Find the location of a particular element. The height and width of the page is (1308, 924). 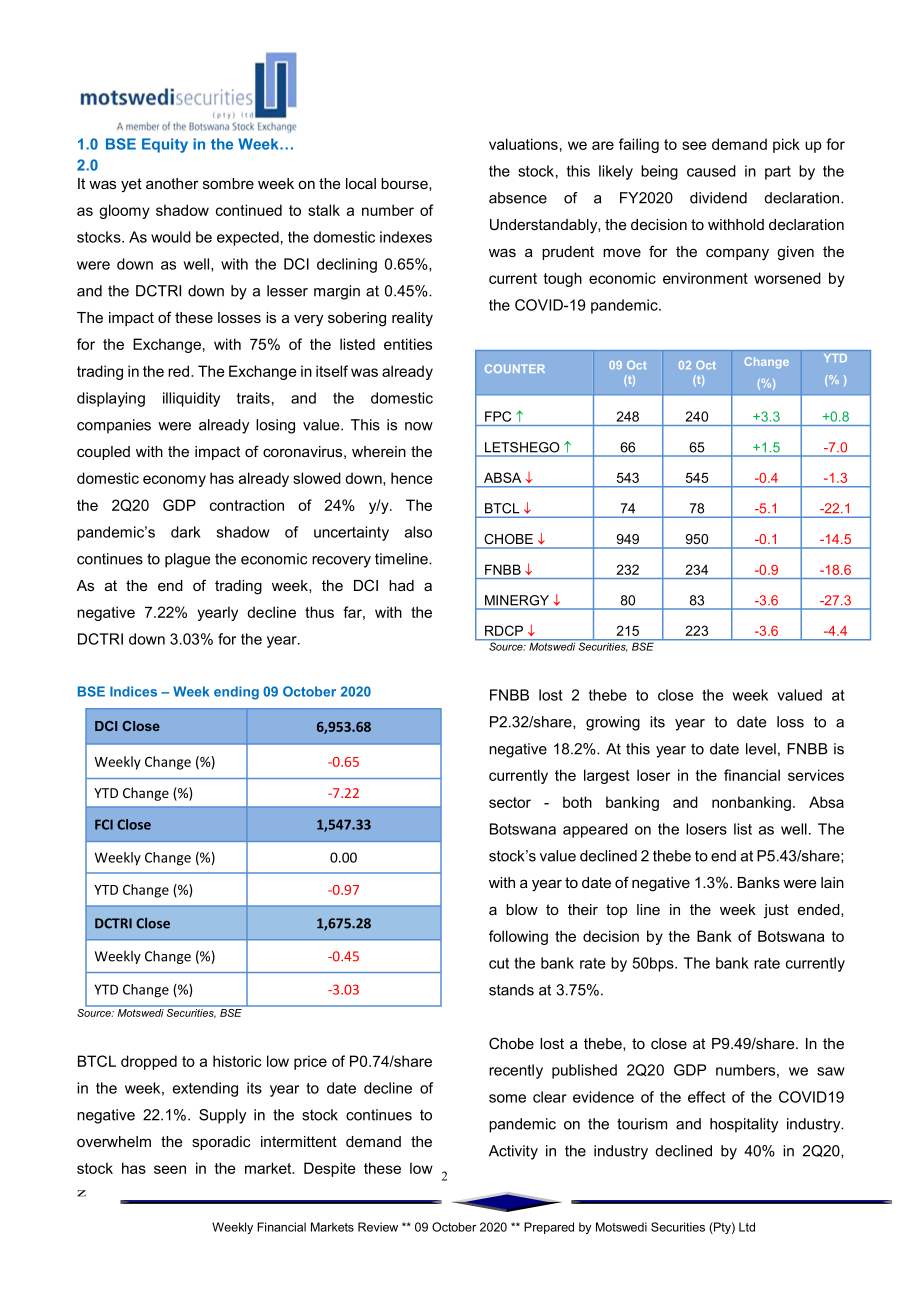

level is located at coordinates (761, 749).
